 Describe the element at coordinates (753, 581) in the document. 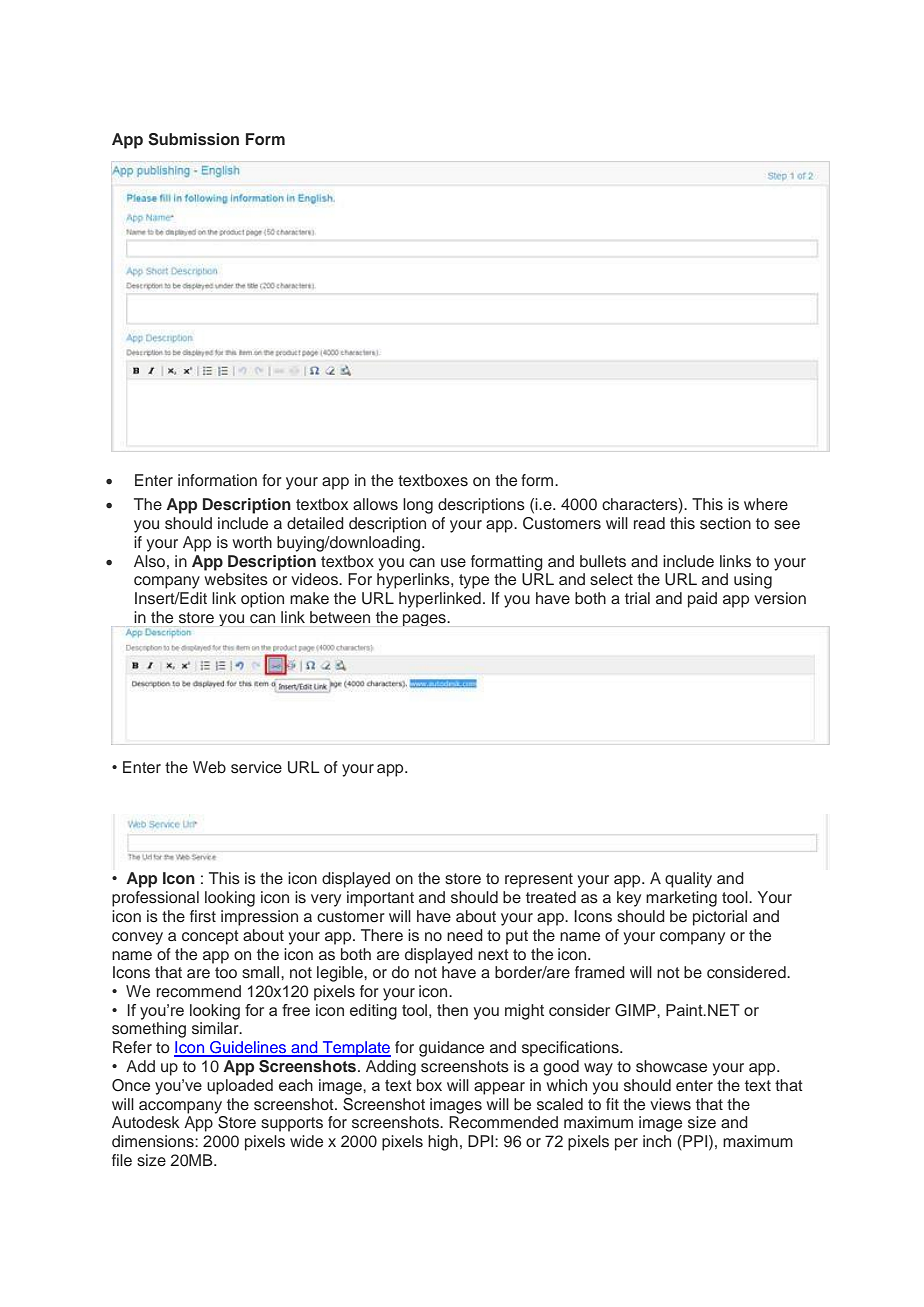

I see `using` at that location.
